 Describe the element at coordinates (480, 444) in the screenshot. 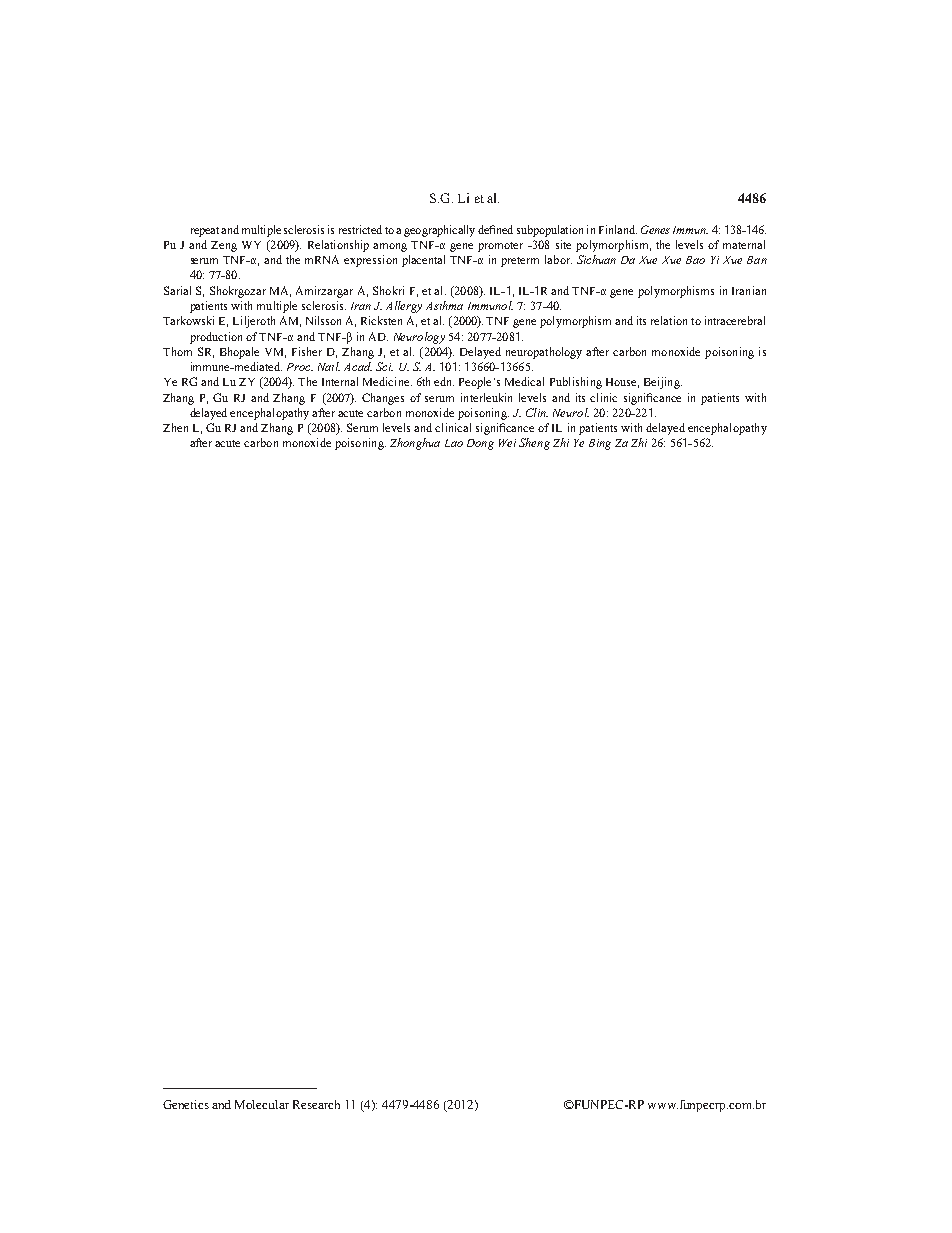

I see `Dong` at that location.
